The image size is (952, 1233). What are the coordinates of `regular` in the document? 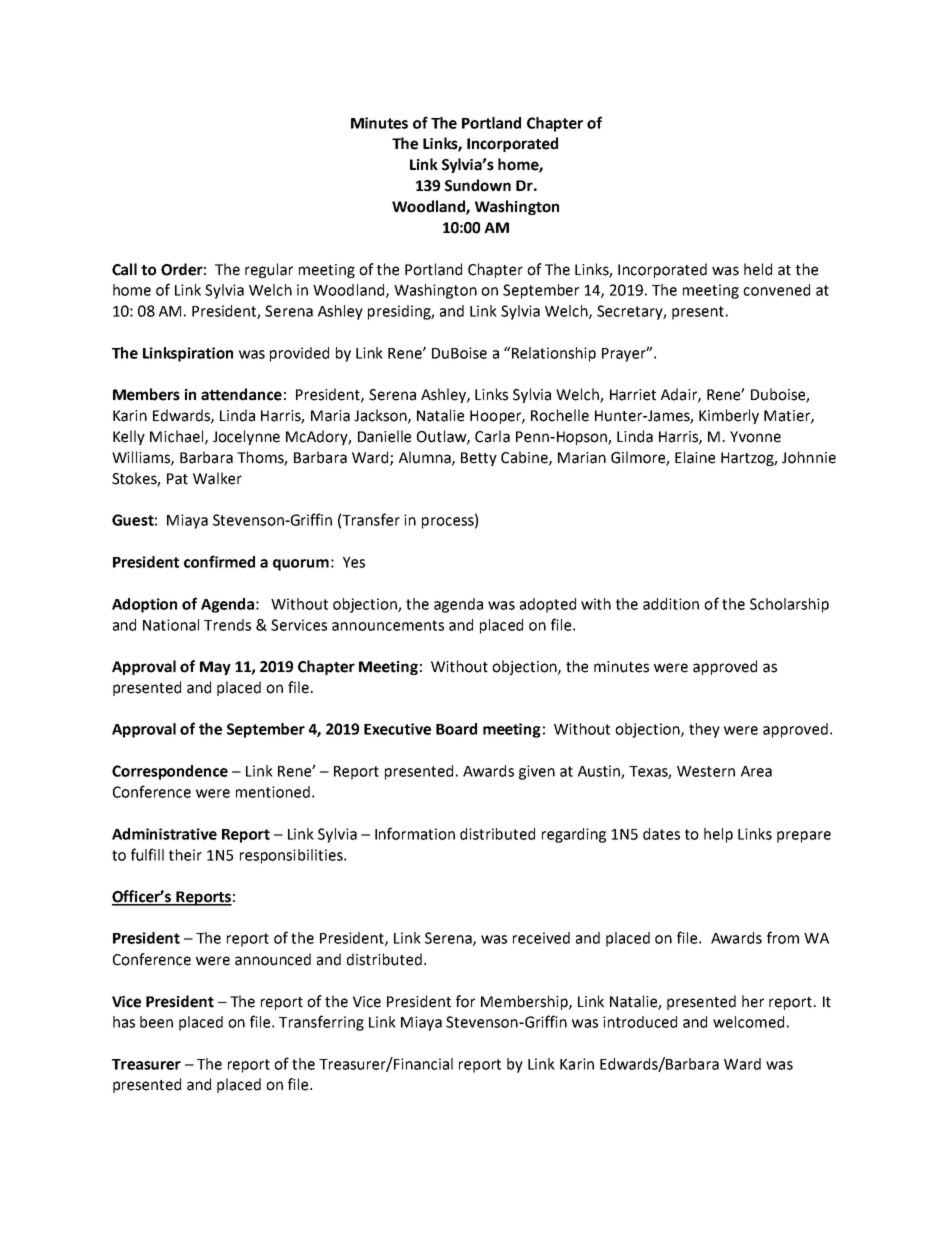 It's located at (269, 270).
